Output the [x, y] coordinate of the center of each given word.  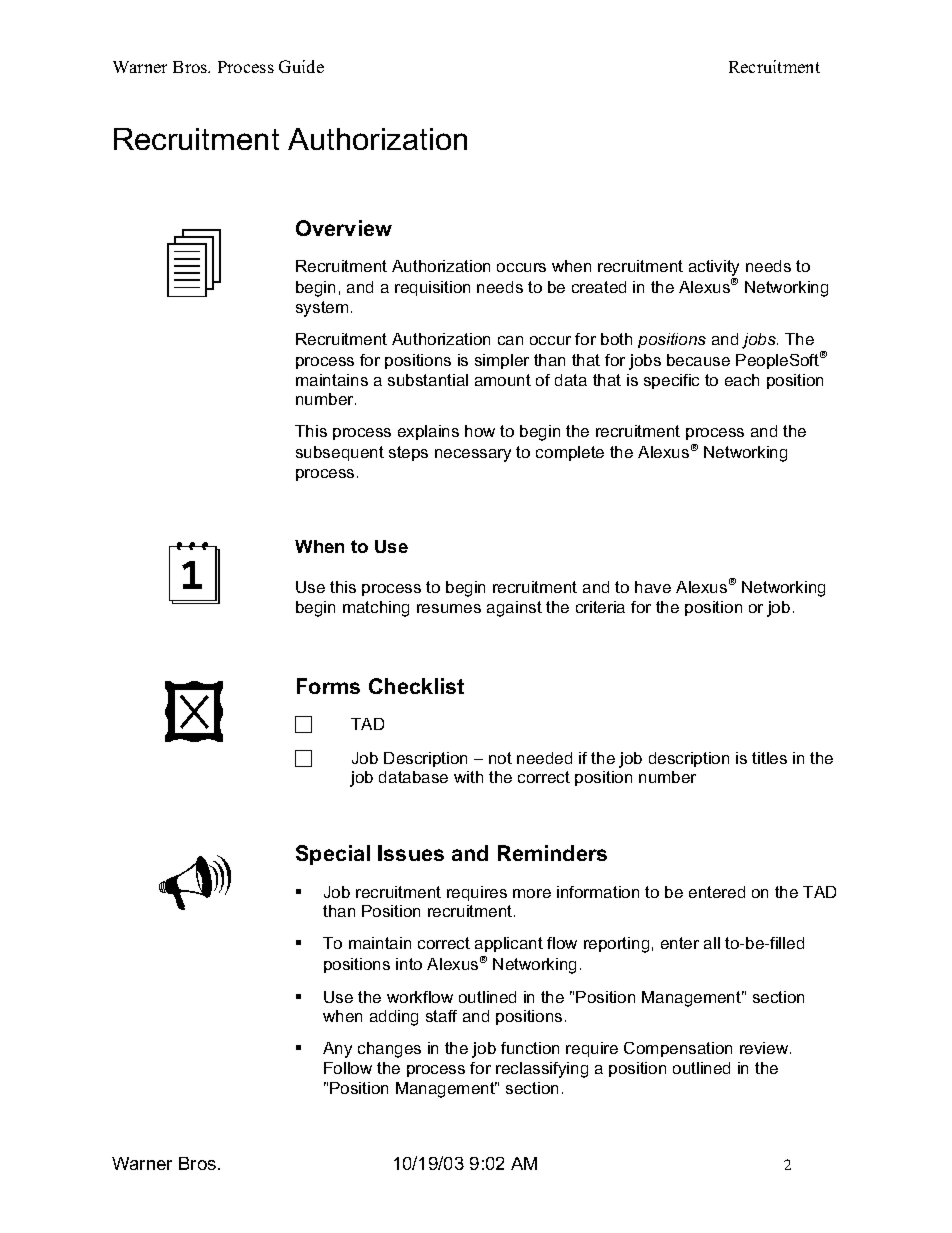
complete [570, 453]
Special [333, 855]
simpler [502, 361]
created [599, 287]
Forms [328, 686]
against [514, 609]
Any [337, 1050]
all [712, 943]
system [322, 309]
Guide [301, 66]
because [698, 360]
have [653, 587]
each [742, 380]
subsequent [340, 453]
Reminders [552, 853]
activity [714, 269]
